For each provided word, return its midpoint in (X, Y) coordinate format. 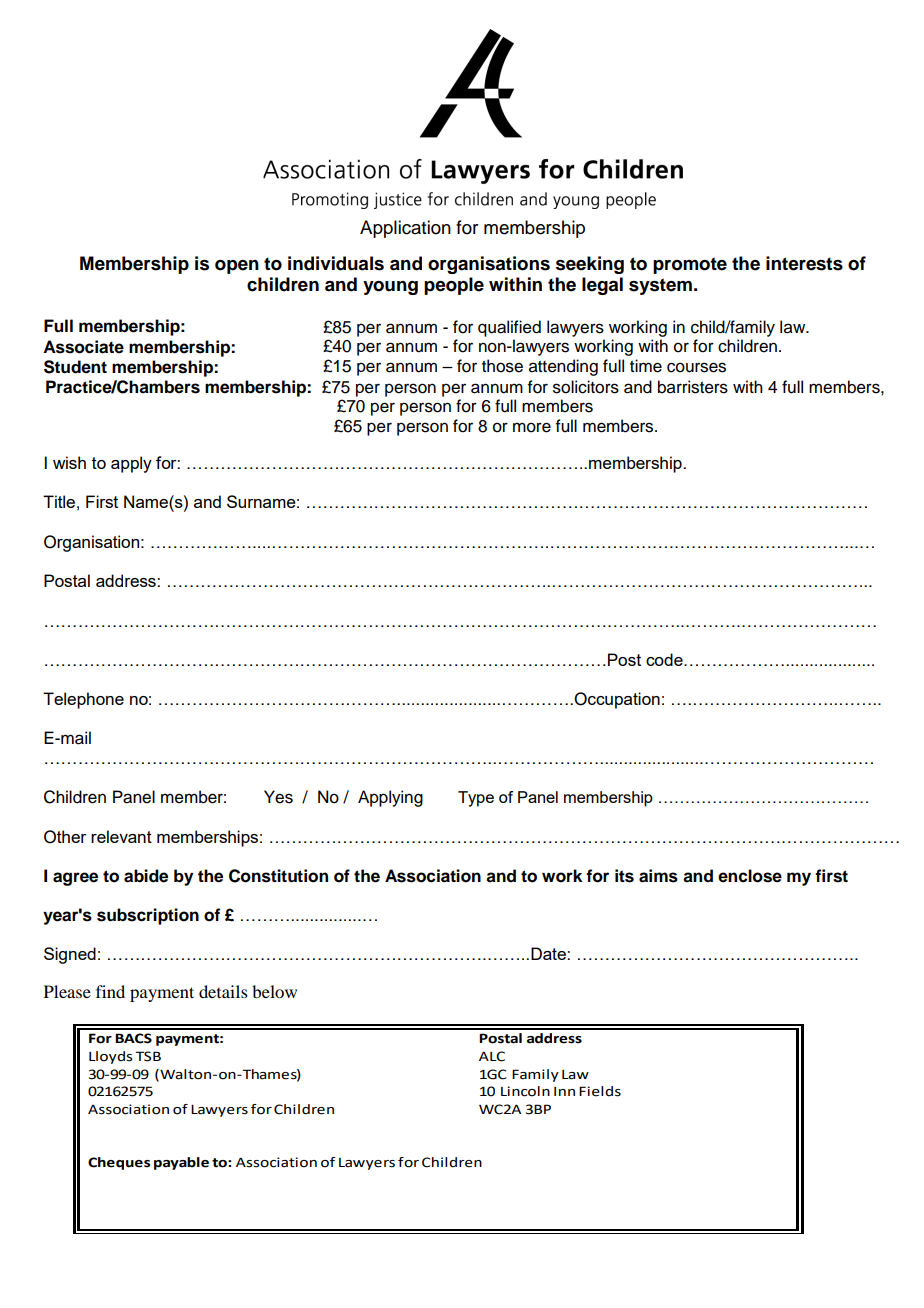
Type (476, 799)
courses (696, 367)
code (665, 659)
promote (690, 265)
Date (549, 953)
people (454, 286)
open (237, 267)
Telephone (83, 700)
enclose (750, 876)
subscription (148, 916)
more (532, 427)
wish (69, 462)
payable (181, 1163)
